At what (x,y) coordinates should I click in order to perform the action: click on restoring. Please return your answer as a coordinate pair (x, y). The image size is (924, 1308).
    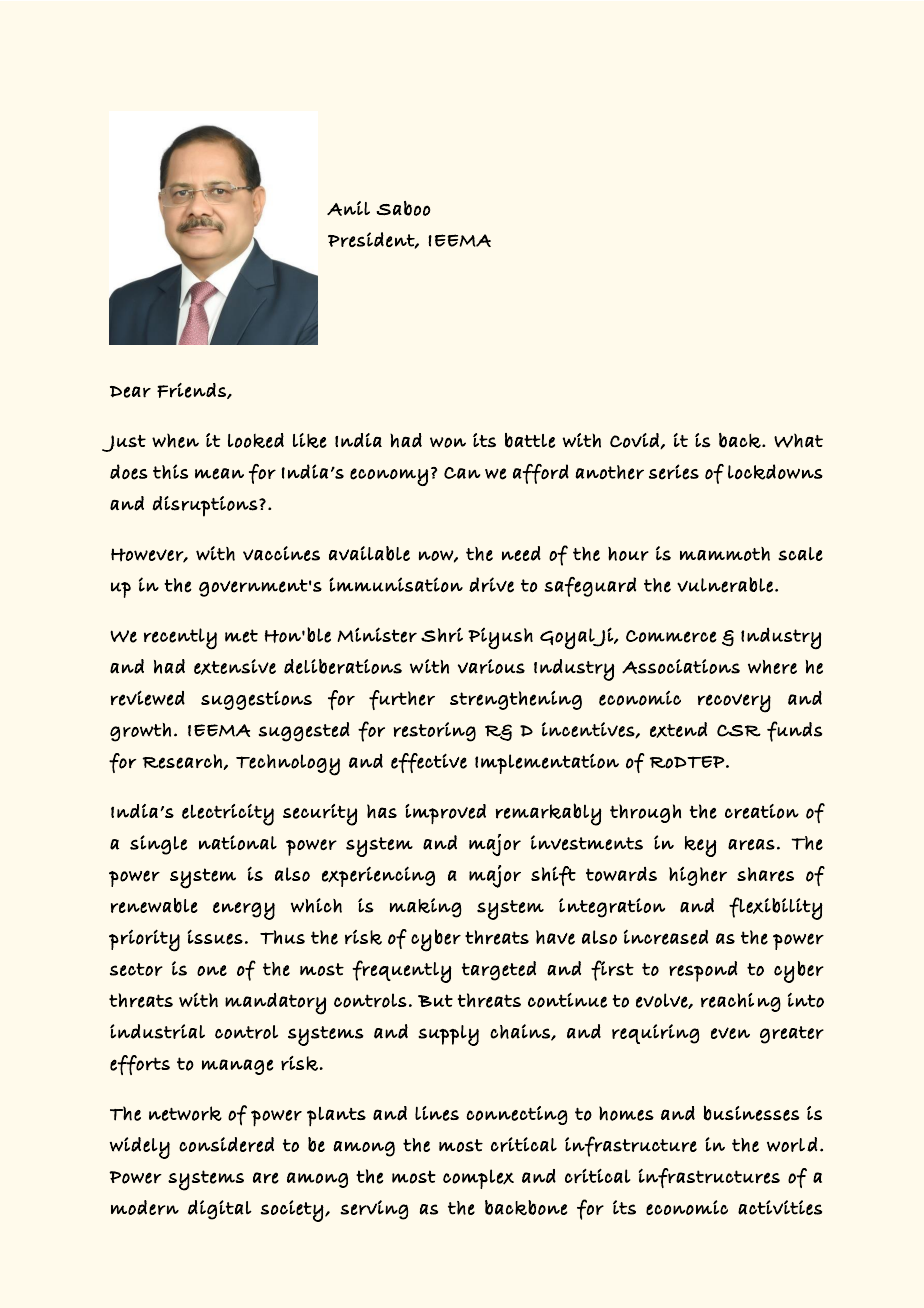
    Looking at the image, I should click on (435, 732).
